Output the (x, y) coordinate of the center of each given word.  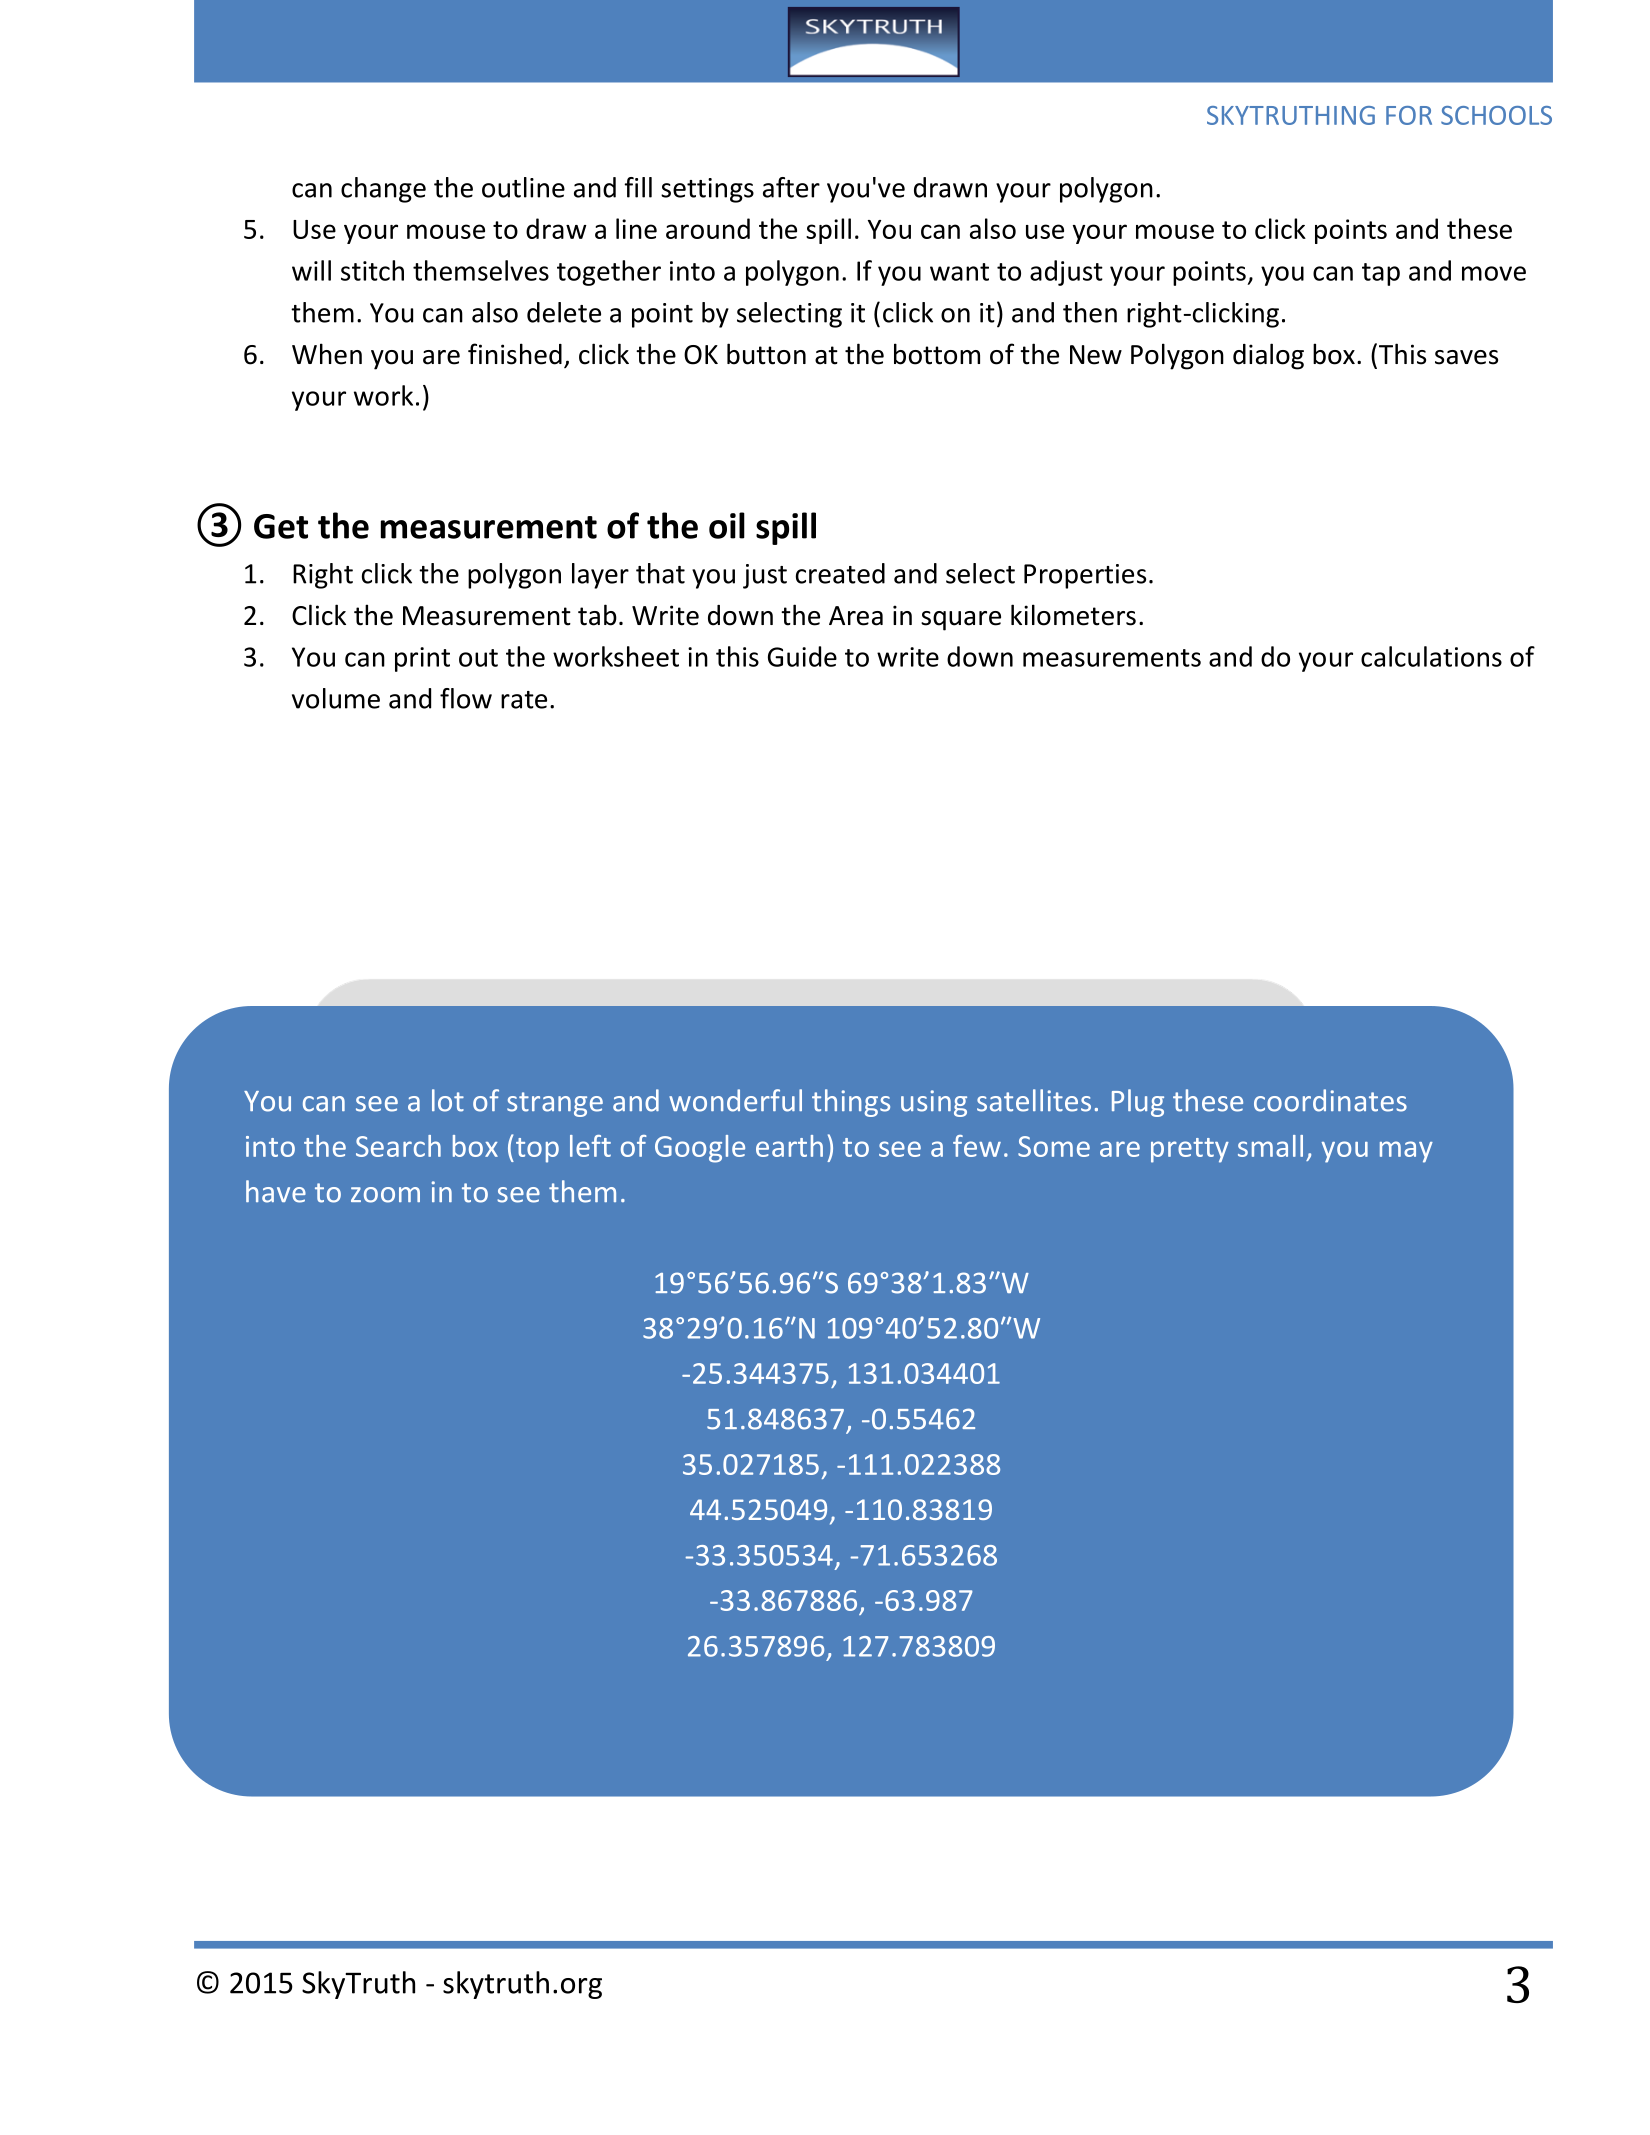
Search (398, 1146)
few (977, 1146)
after (791, 187)
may (1406, 1152)
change (383, 190)
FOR (1409, 115)
